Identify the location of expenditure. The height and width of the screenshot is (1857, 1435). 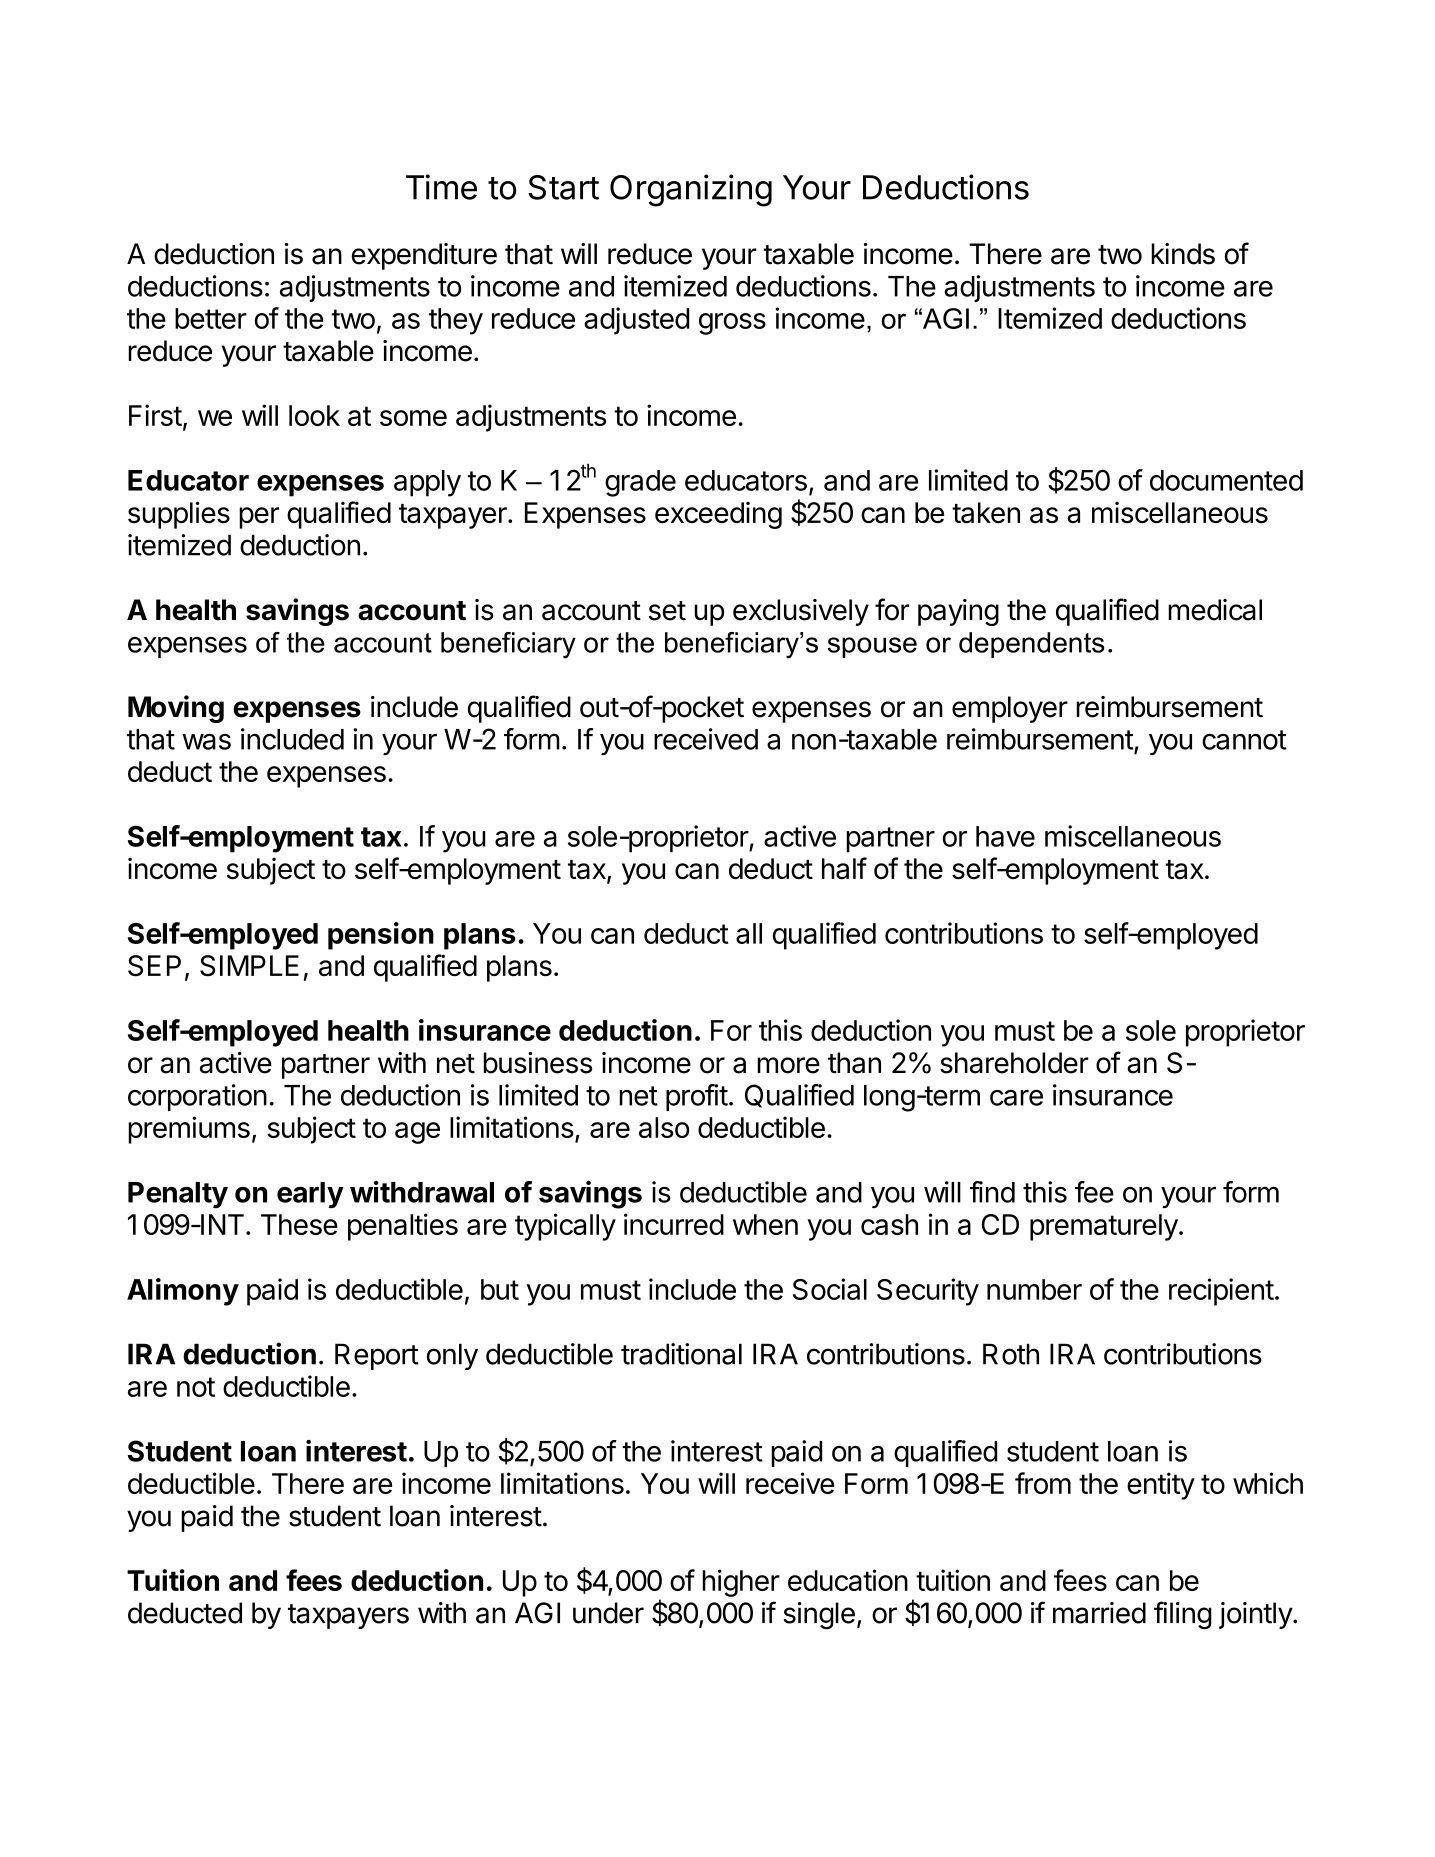
(424, 256).
